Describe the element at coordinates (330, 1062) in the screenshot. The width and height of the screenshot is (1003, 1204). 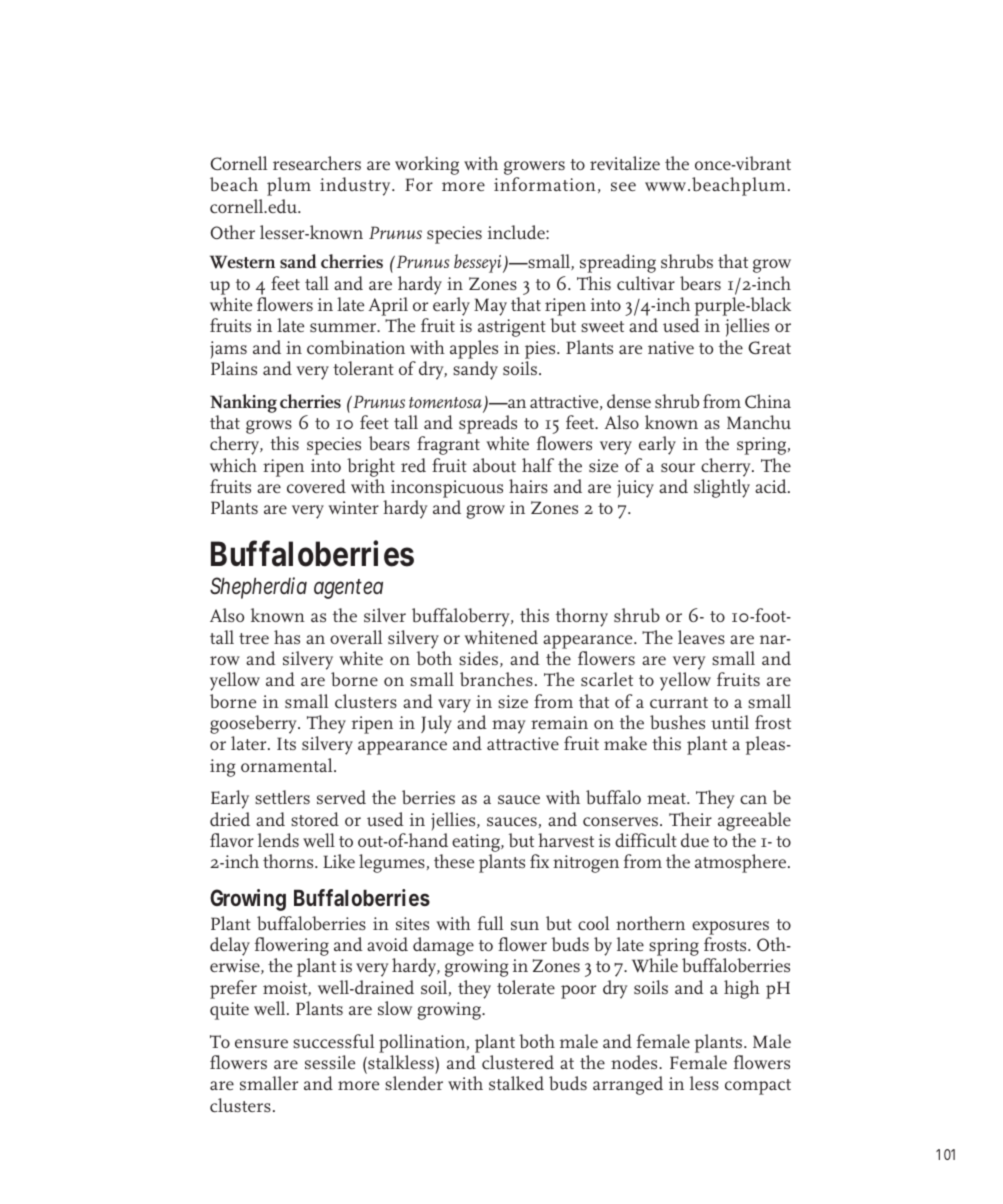
I see `sessile` at that location.
